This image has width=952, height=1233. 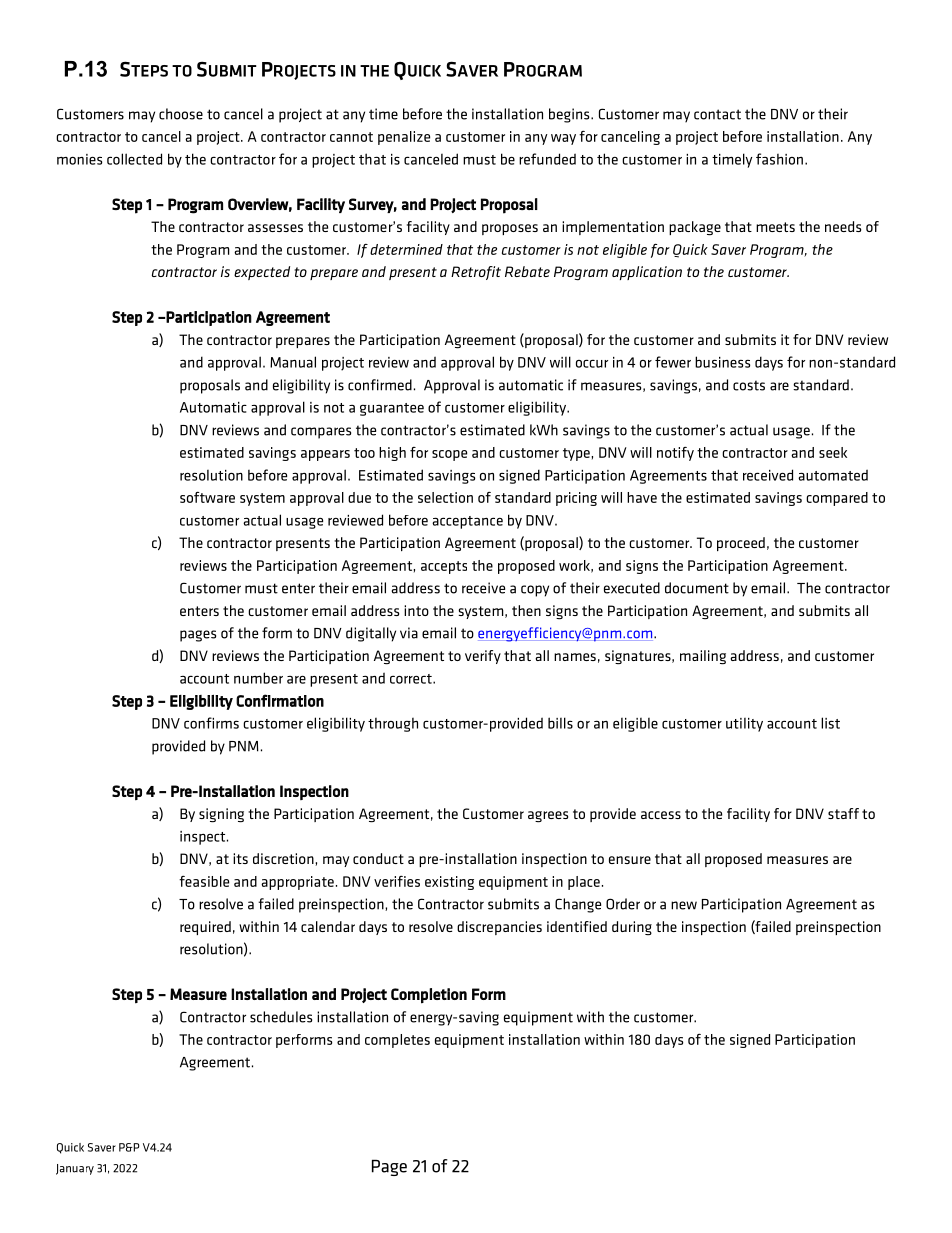 I want to click on automated, so click(x=833, y=475).
